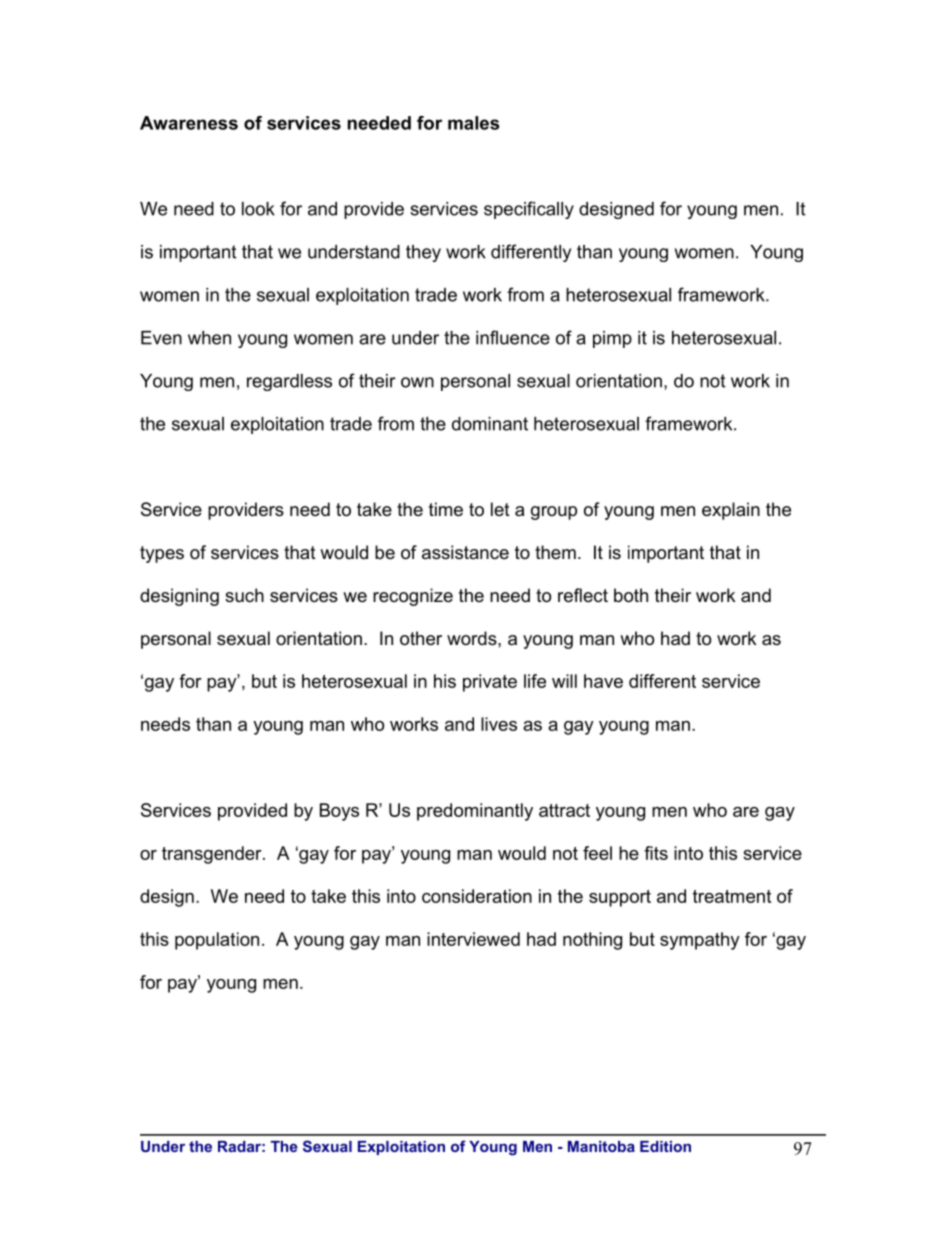  What do you see at coordinates (665, 1146) in the page?
I see `Edition` at bounding box center [665, 1146].
